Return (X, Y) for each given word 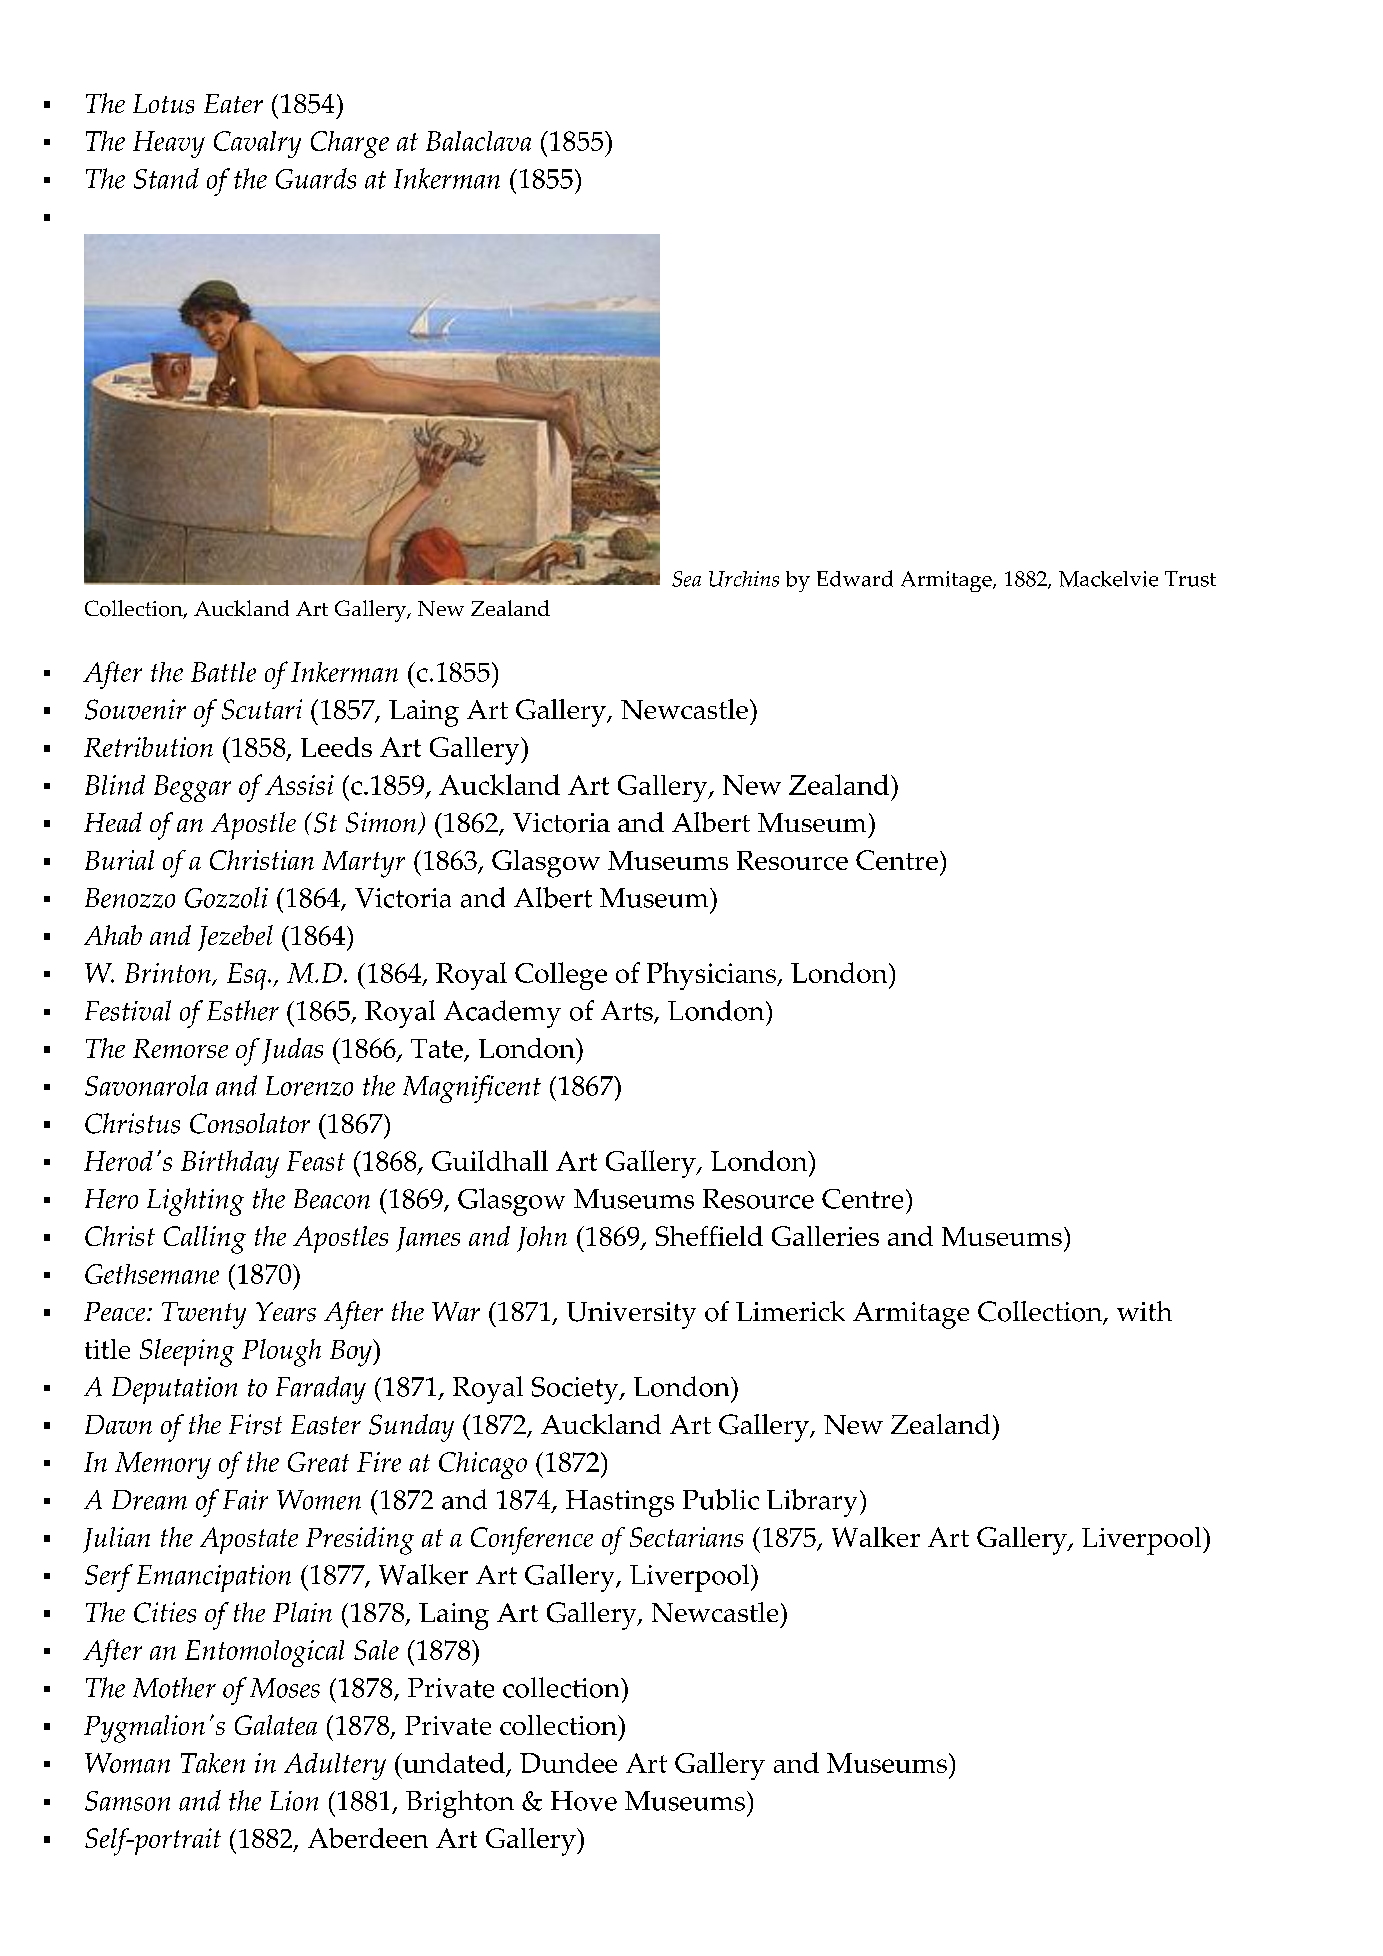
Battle (223, 672)
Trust (1190, 579)
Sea (686, 579)
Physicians (712, 976)
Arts (628, 1012)
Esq (248, 976)
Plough (281, 1353)
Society (576, 1390)
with (1144, 1311)
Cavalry (257, 144)
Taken (213, 1763)
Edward (855, 578)
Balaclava (478, 141)
